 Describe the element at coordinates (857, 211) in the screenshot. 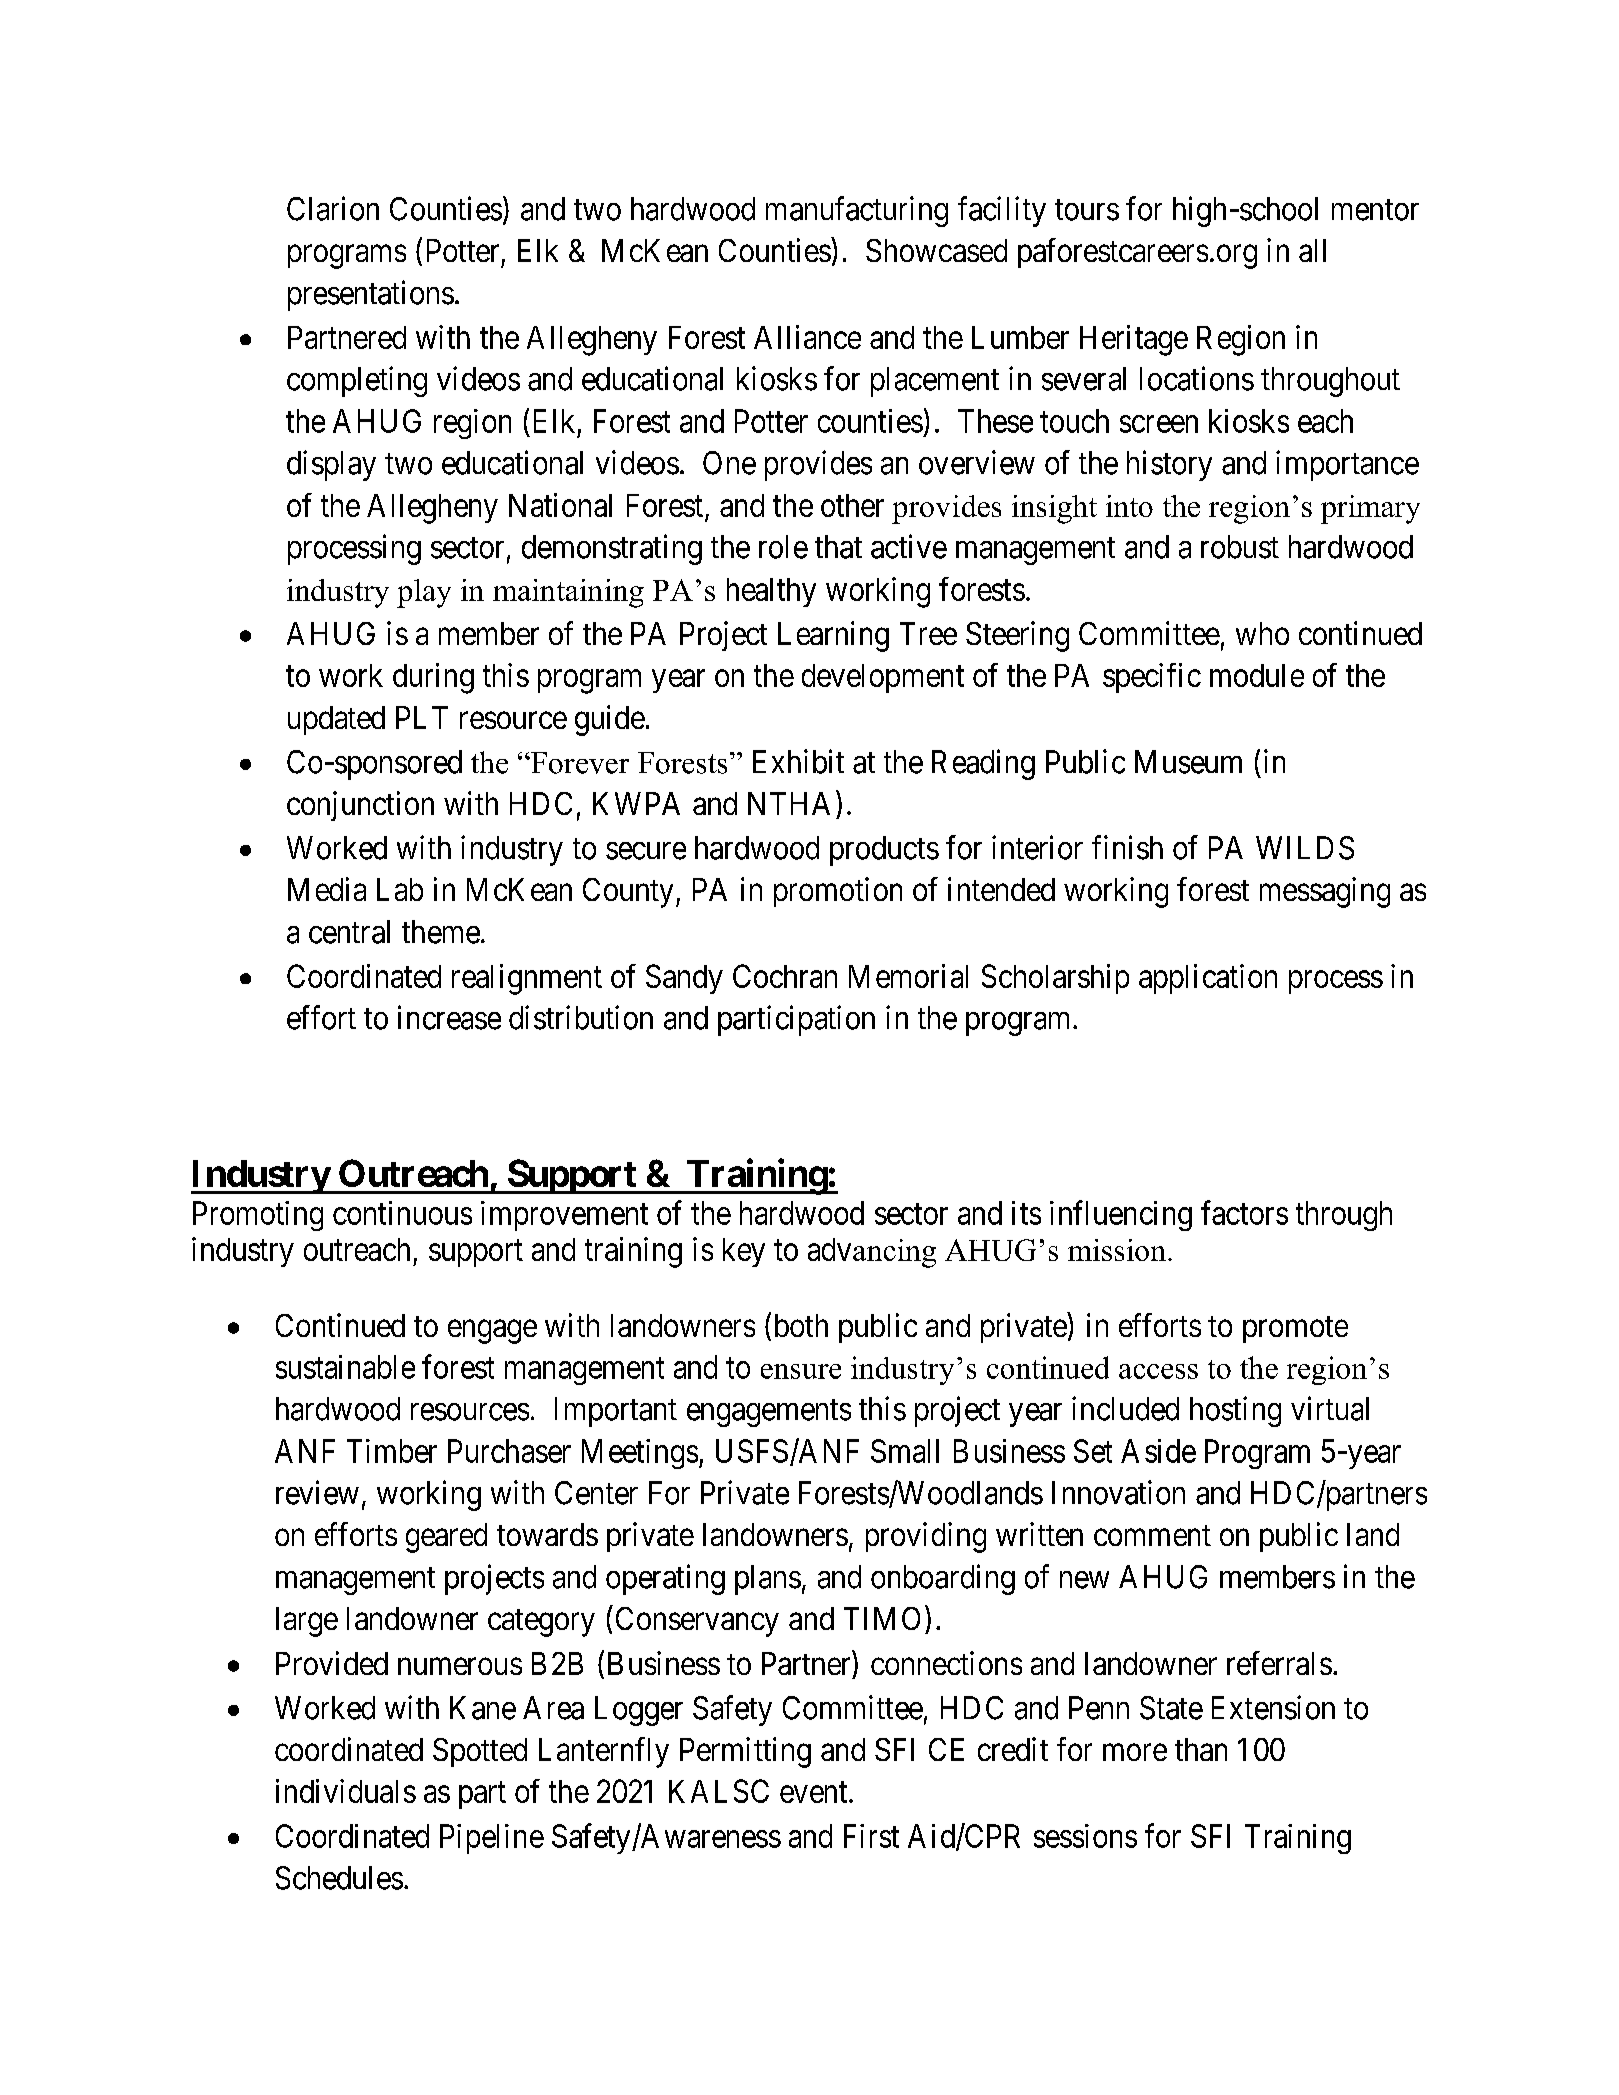

I see `manufacturing` at that location.
